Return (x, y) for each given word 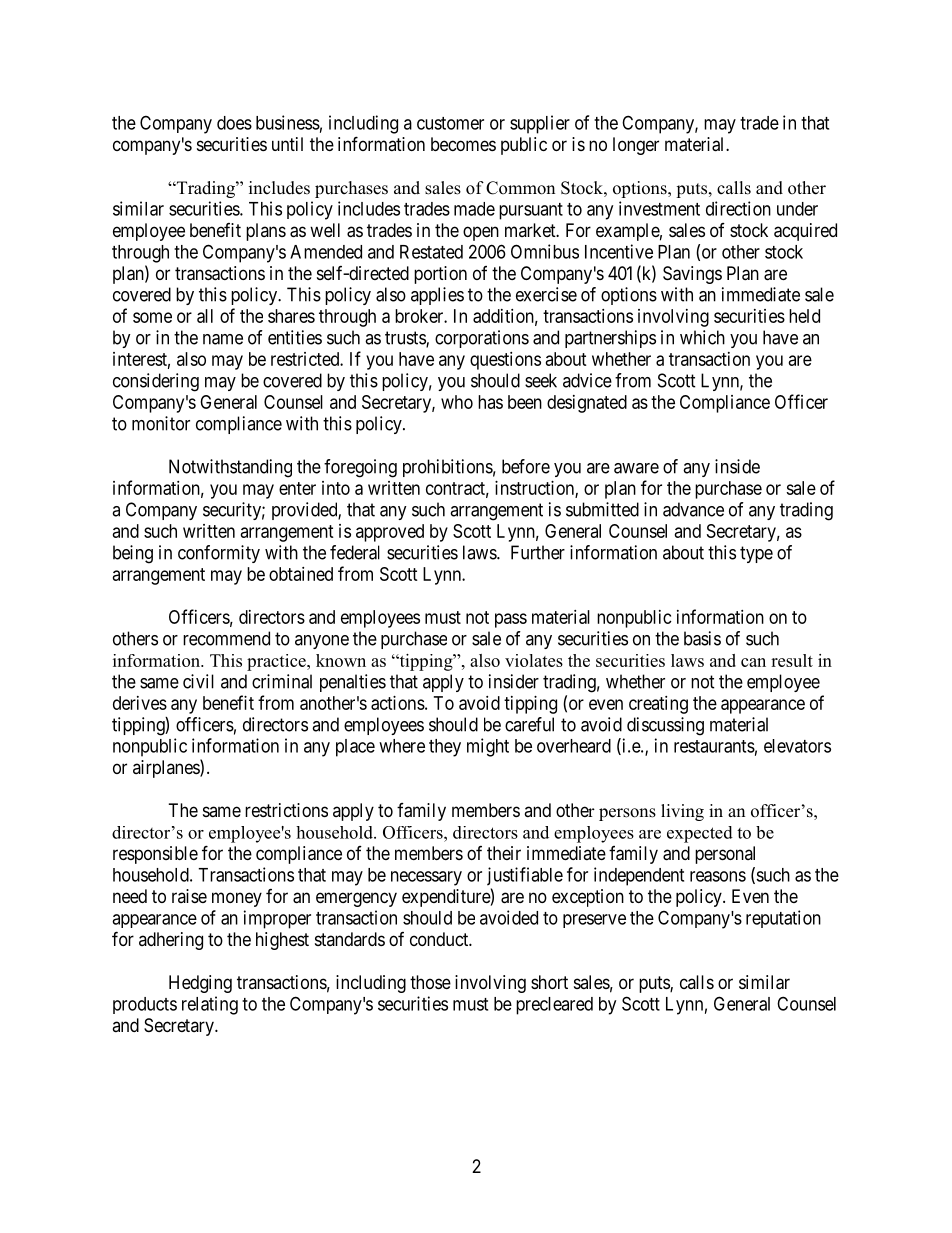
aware (636, 468)
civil (198, 681)
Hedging (200, 984)
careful (529, 724)
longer (636, 146)
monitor (161, 423)
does (234, 123)
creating (658, 705)
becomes (463, 144)
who (457, 402)
